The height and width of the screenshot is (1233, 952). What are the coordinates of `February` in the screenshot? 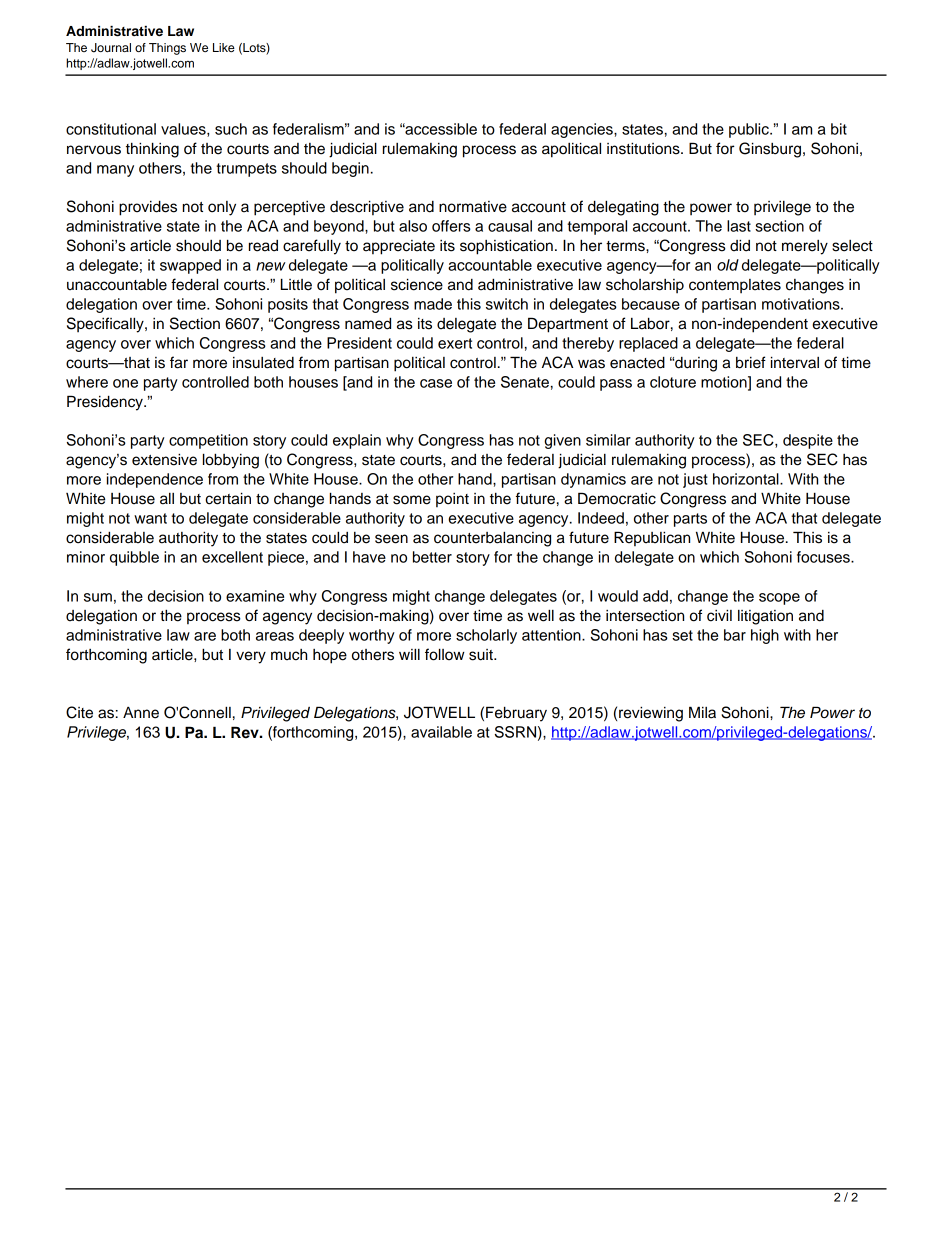 It's located at (516, 714).
